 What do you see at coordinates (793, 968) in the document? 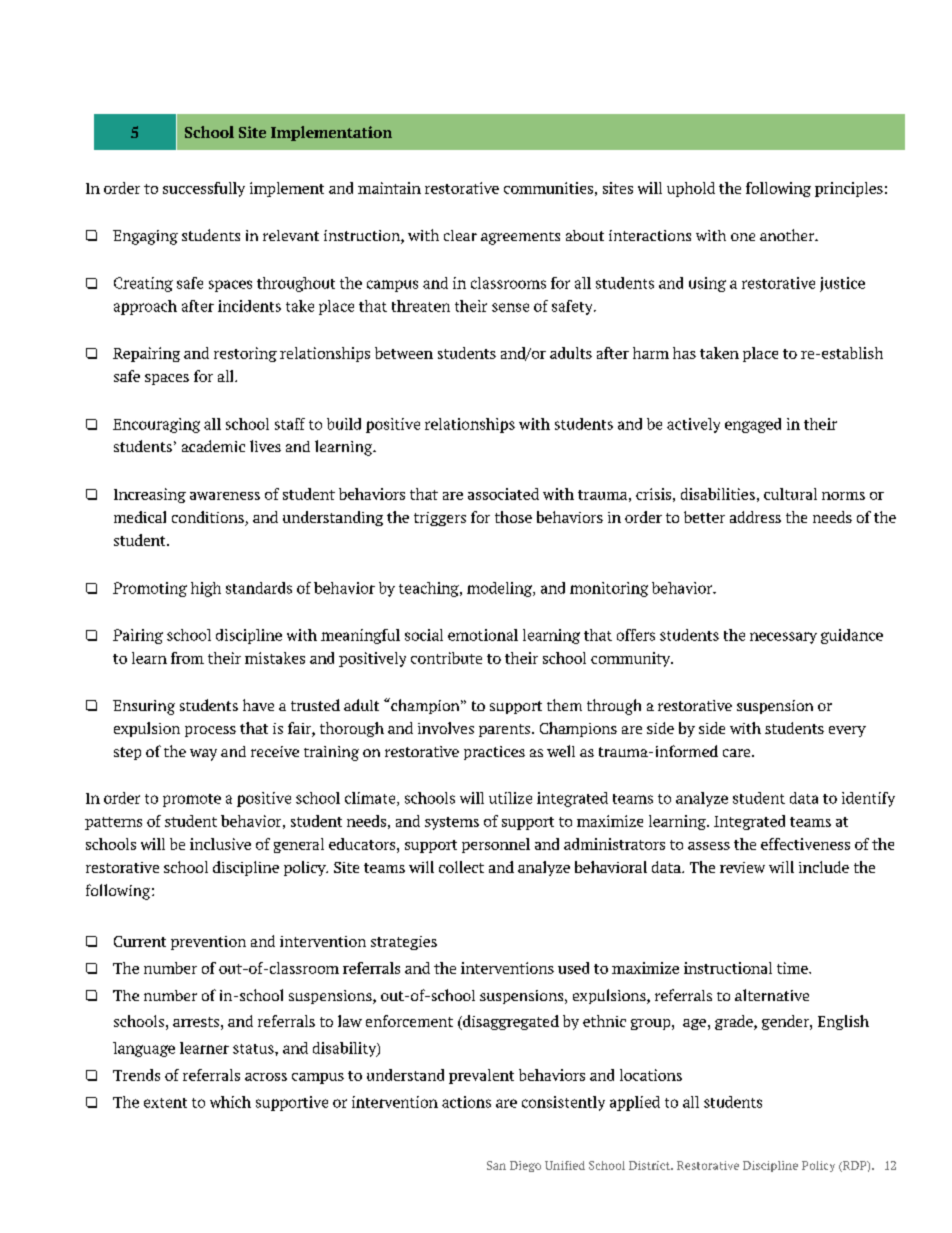
I see `time` at bounding box center [793, 968].
